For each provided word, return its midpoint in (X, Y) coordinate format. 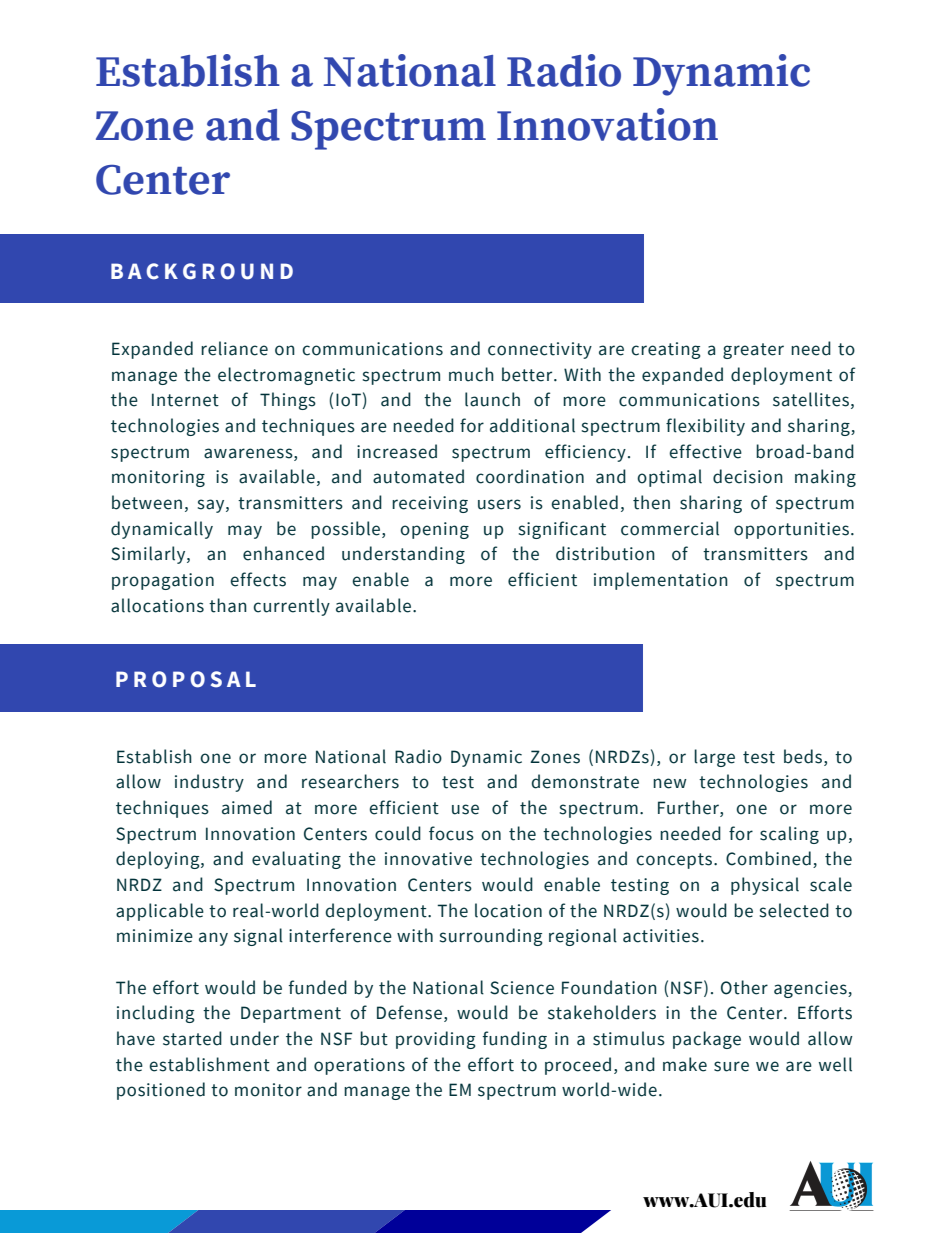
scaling (789, 835)
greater (753, 351)
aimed (247, 807)
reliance (234, 348)
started (192, 1038)
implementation (661, 581)
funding (515, 1040)
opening (434, 530)
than (228, 605)
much (471, 374)
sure (731, 1066)
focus (451, 833)
